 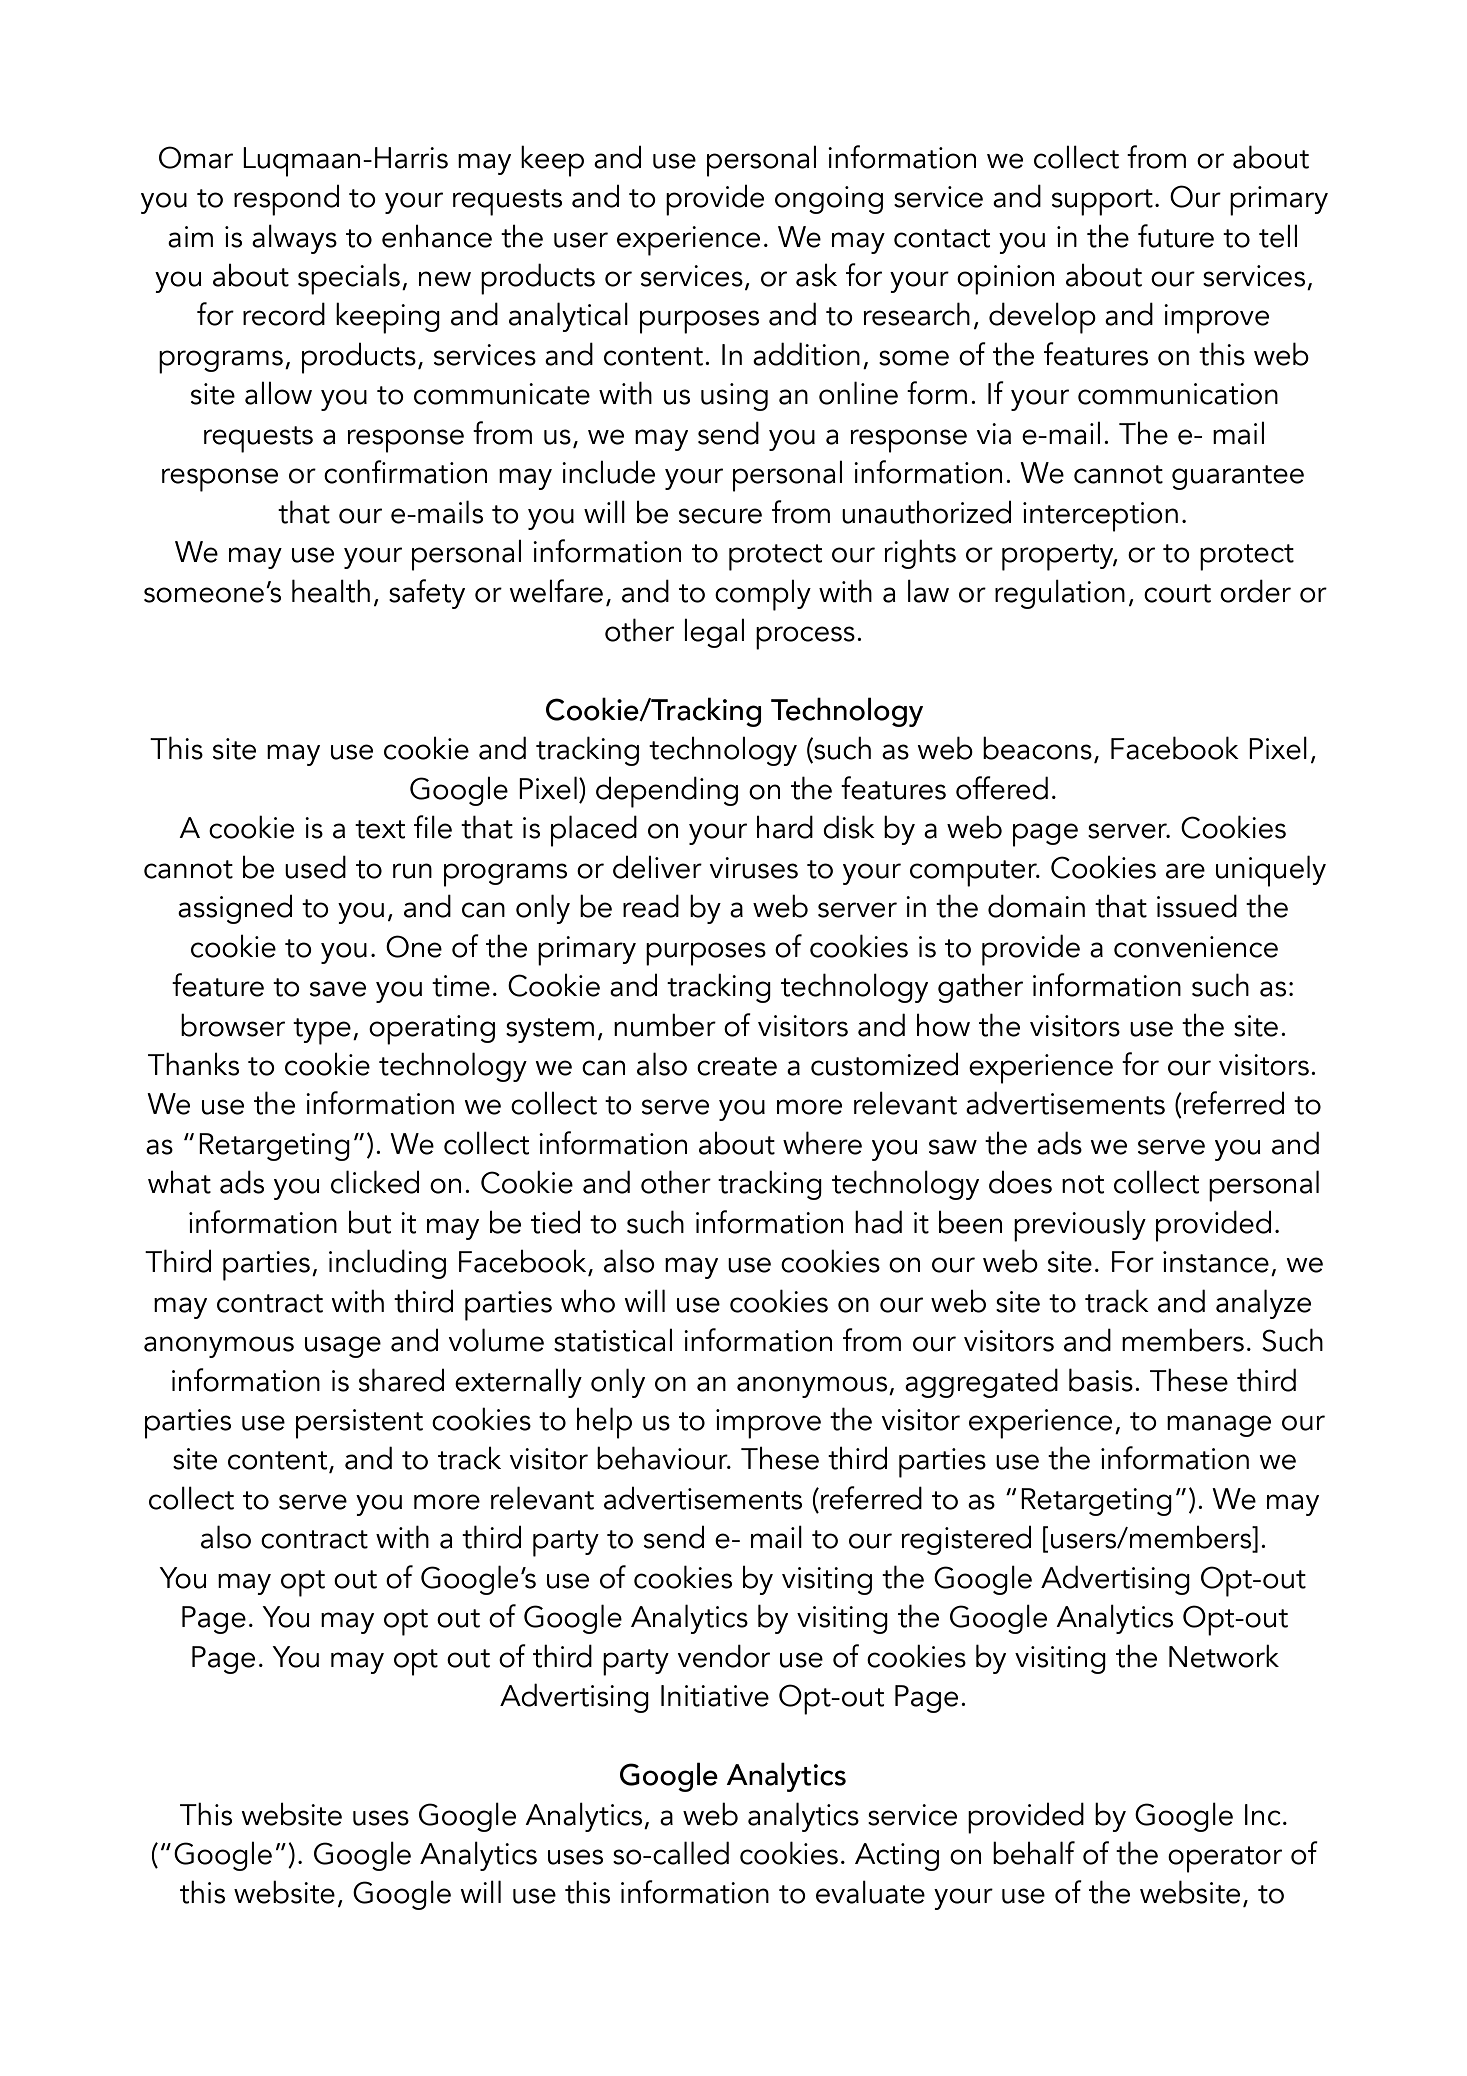 What do you see at coordinates (375, 1182) in the screenshot?
I see `clicked` at bounding box center [375, 1182].
